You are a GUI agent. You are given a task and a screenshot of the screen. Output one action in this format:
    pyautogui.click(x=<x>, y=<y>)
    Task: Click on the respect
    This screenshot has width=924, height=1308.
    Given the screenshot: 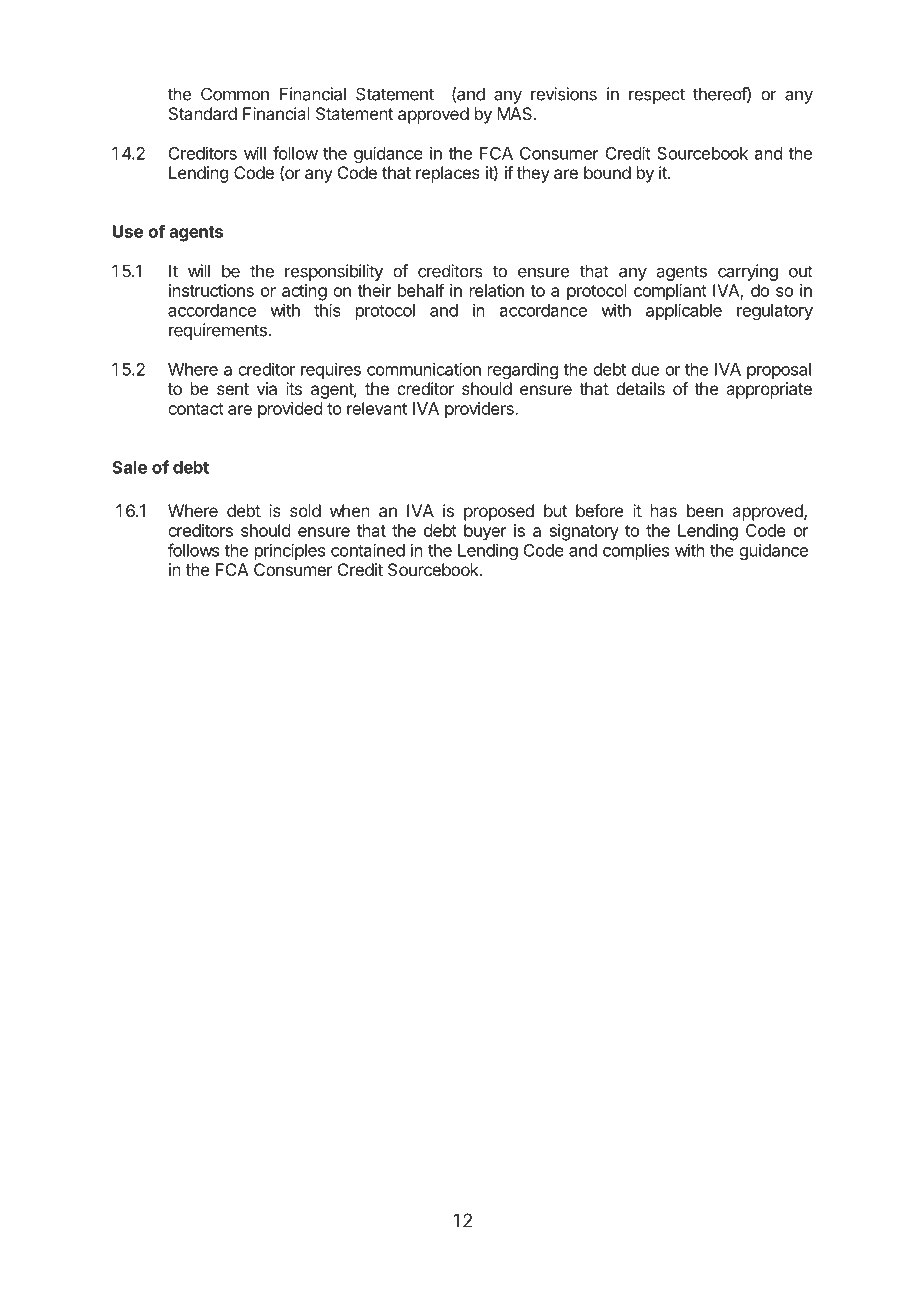 What is the action you would take?
    pyautogui.click(x=657, y=96)
